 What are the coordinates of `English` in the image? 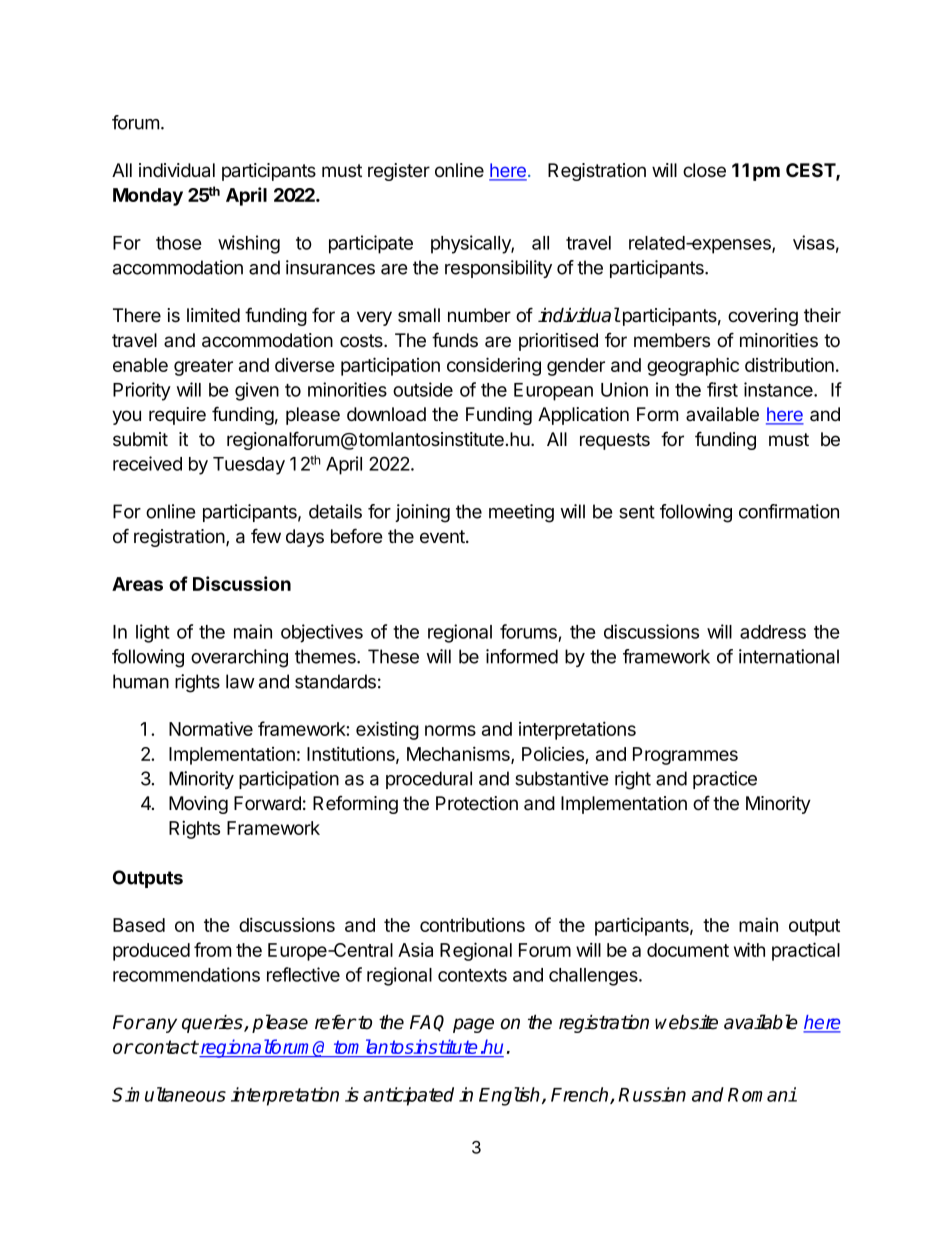 It's located at (511, 1096).
